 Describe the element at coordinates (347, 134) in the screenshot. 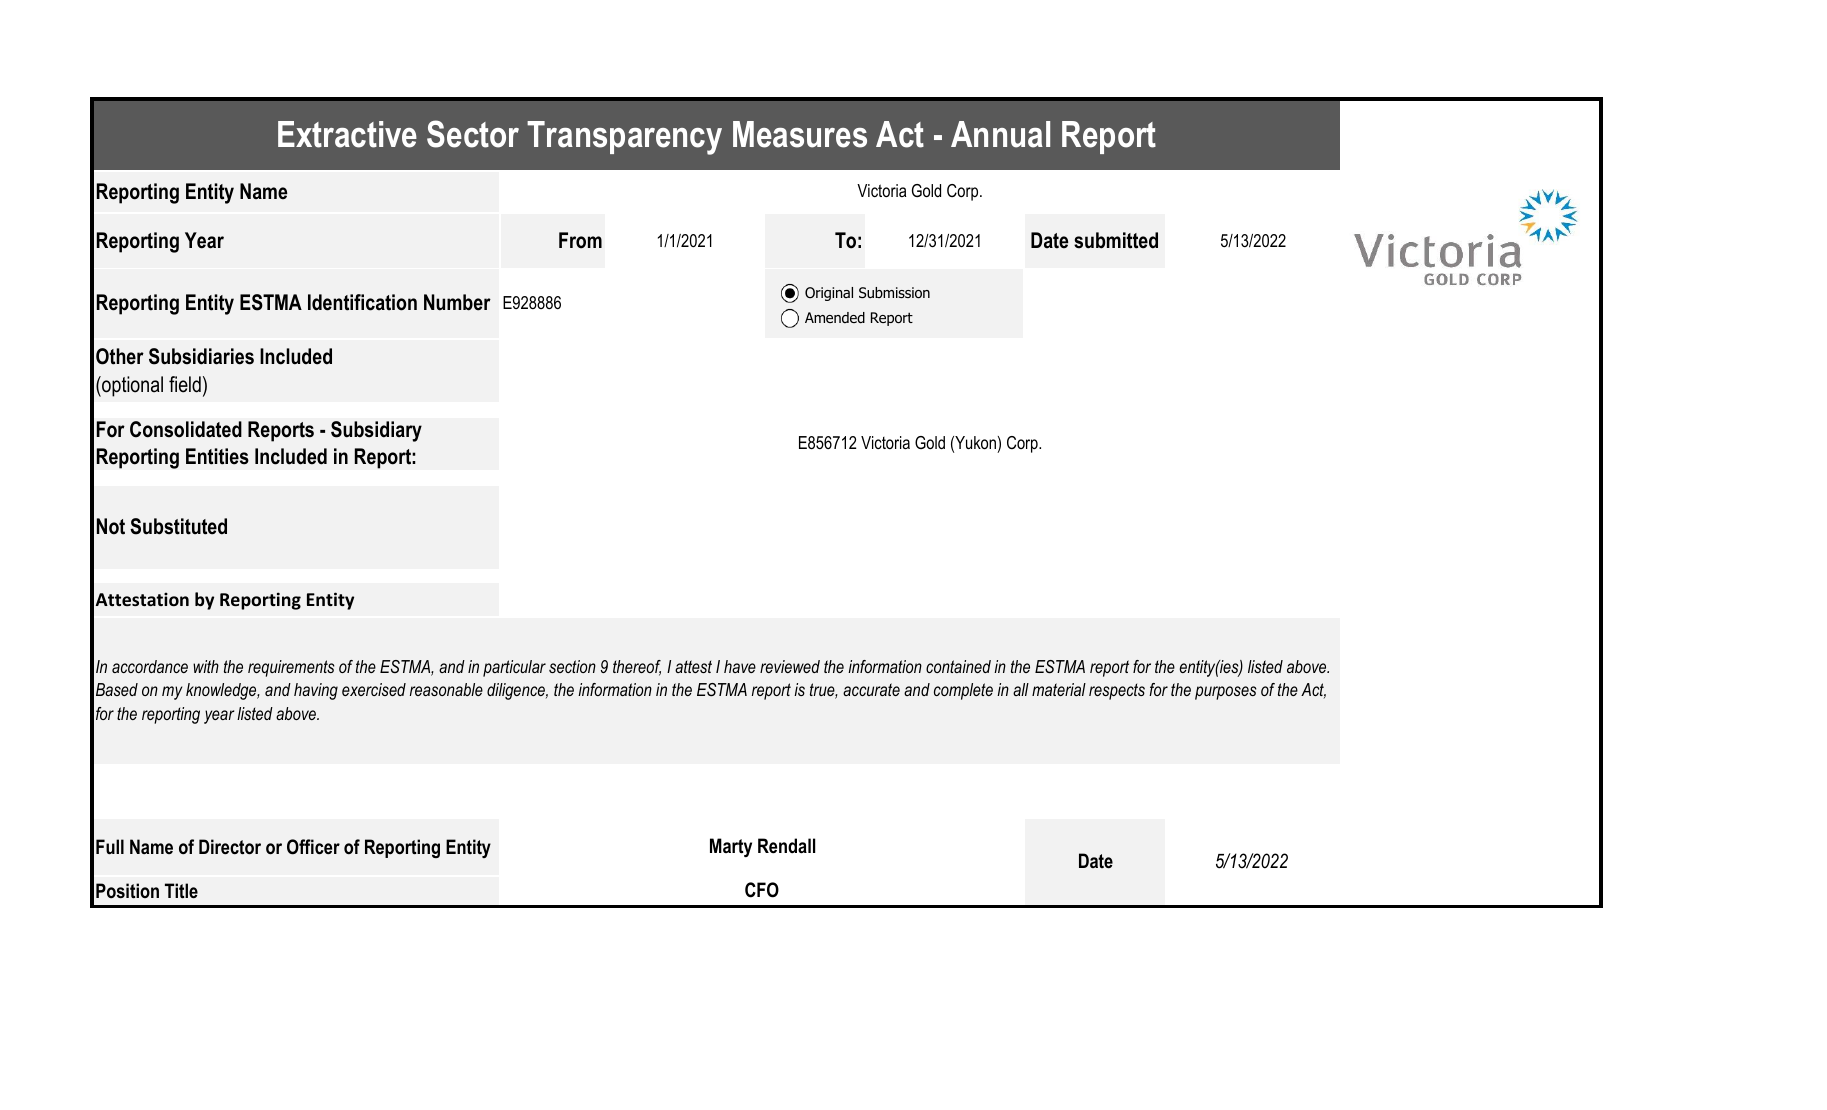

I see `Extractive` at that location.
